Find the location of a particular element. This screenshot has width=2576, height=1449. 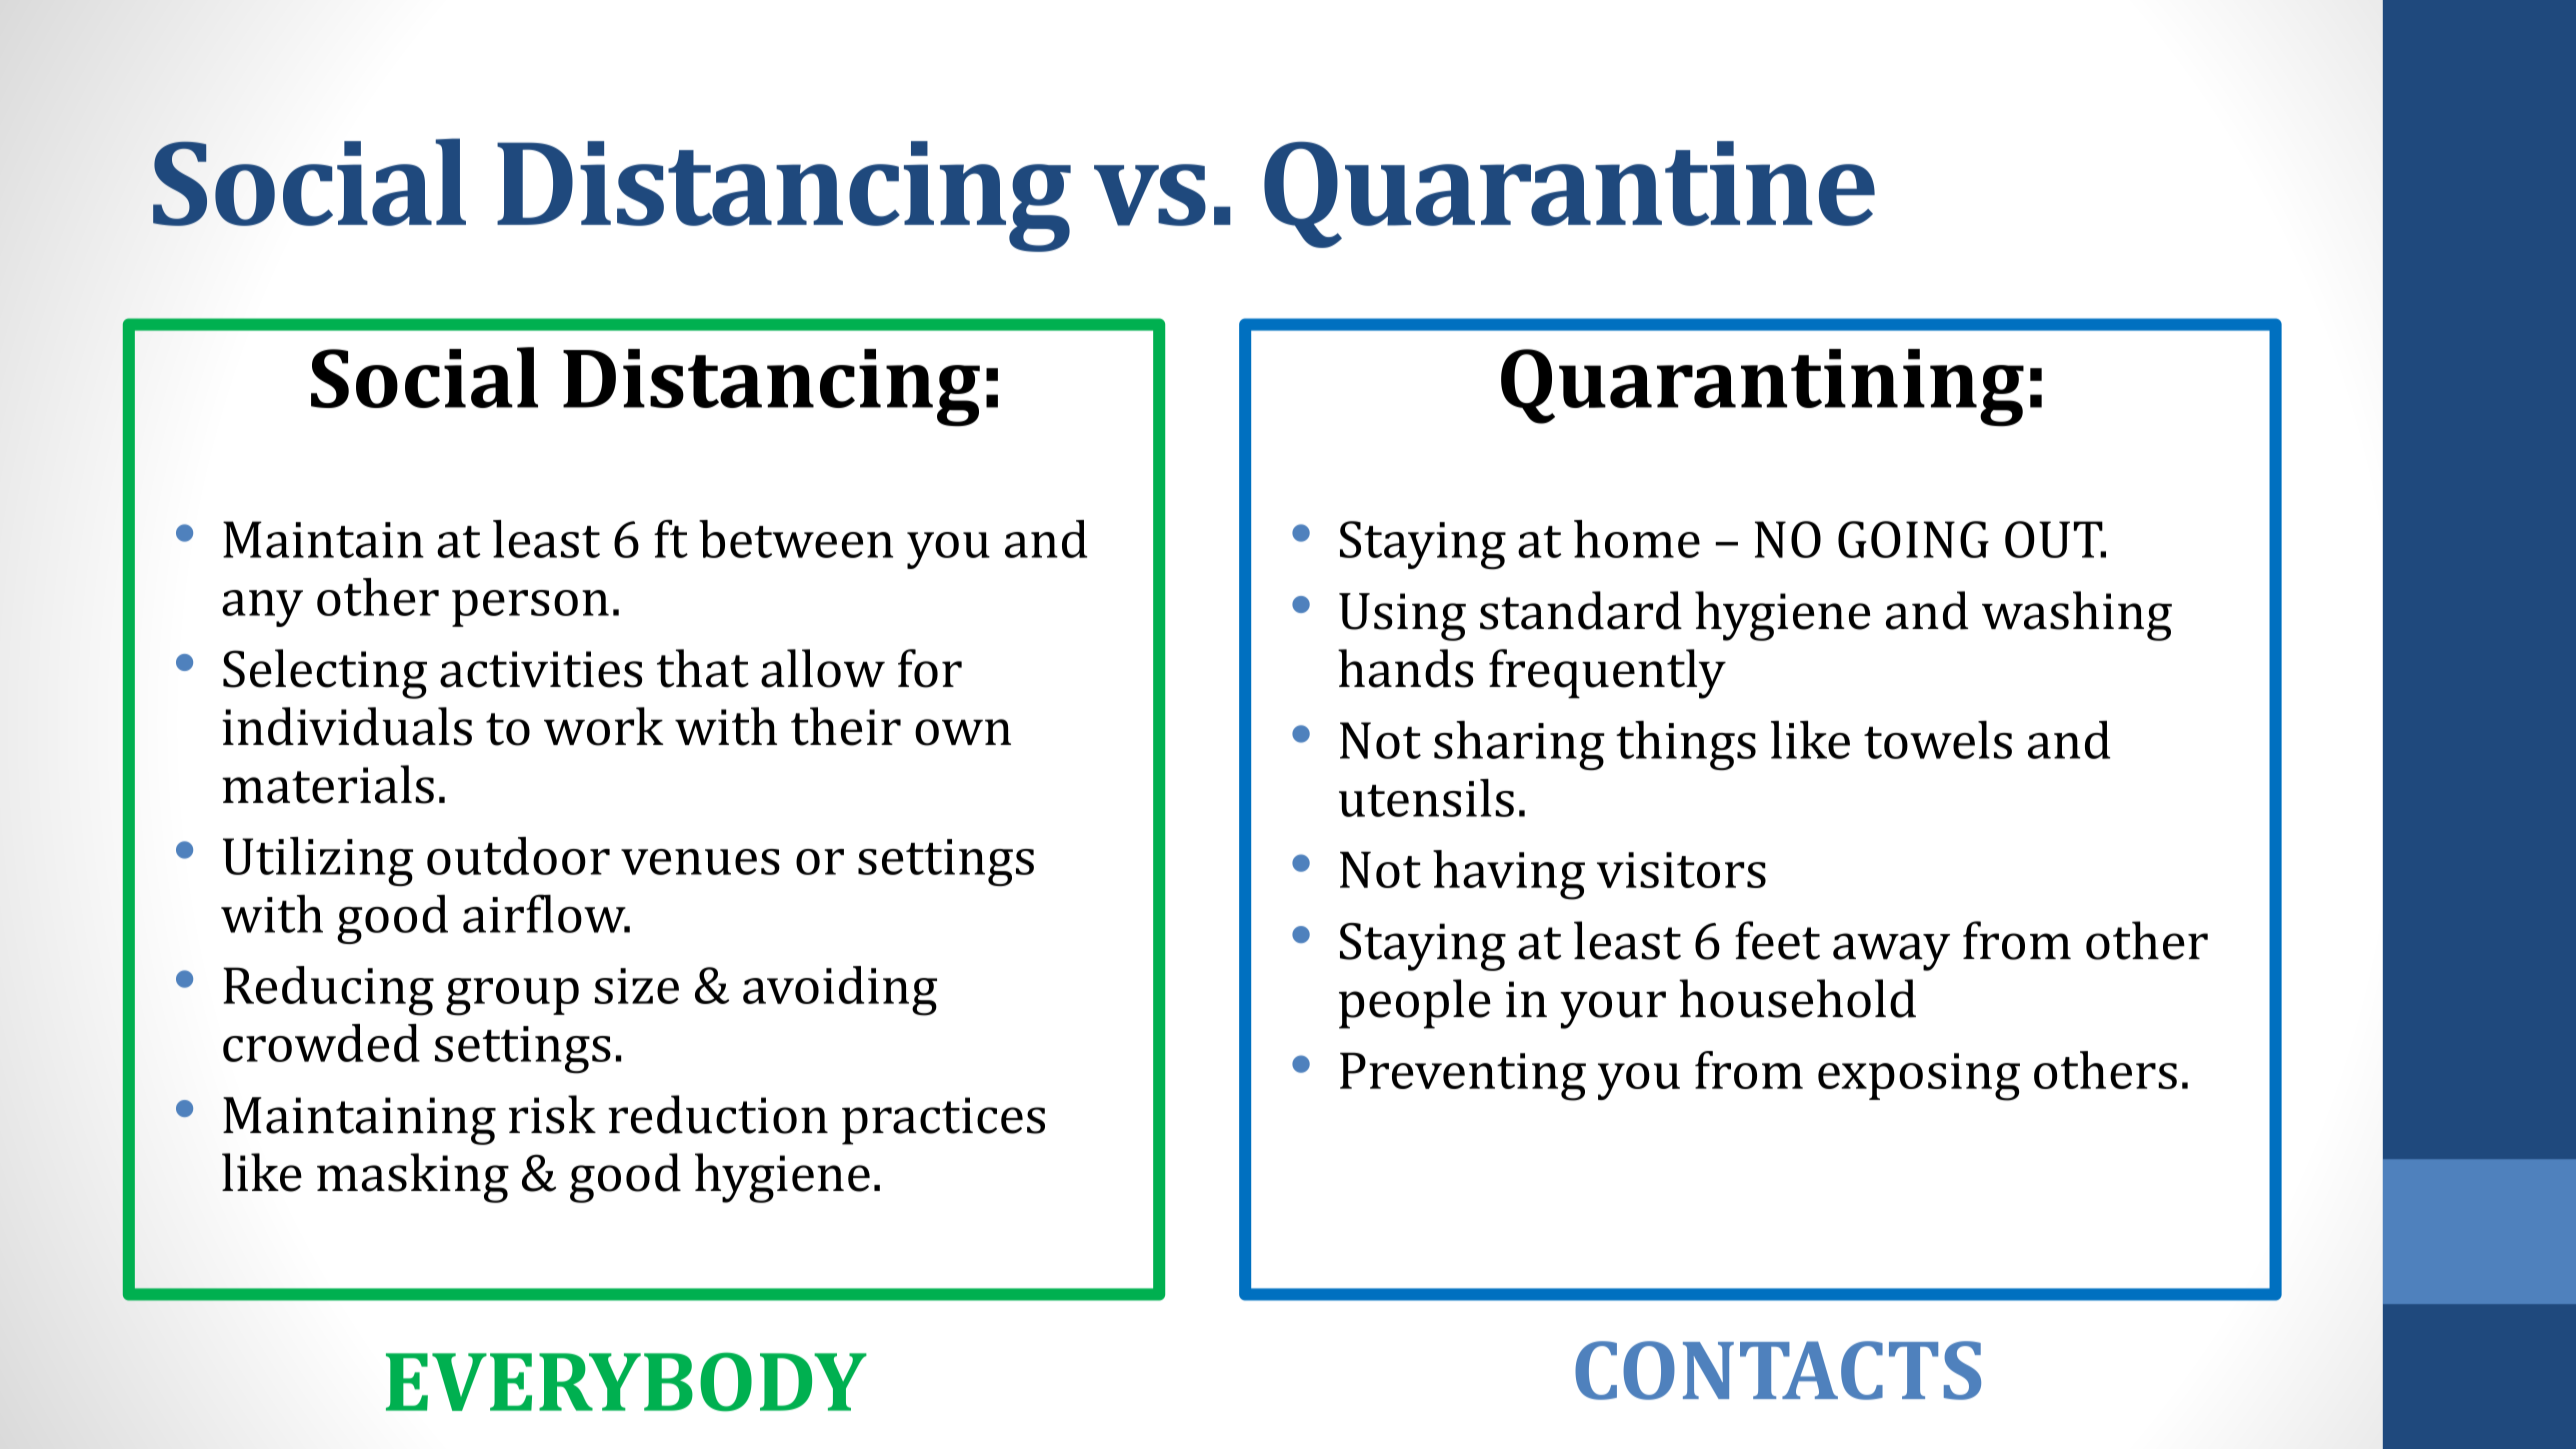

Quarantine is located at coordinates (1569, 194).
